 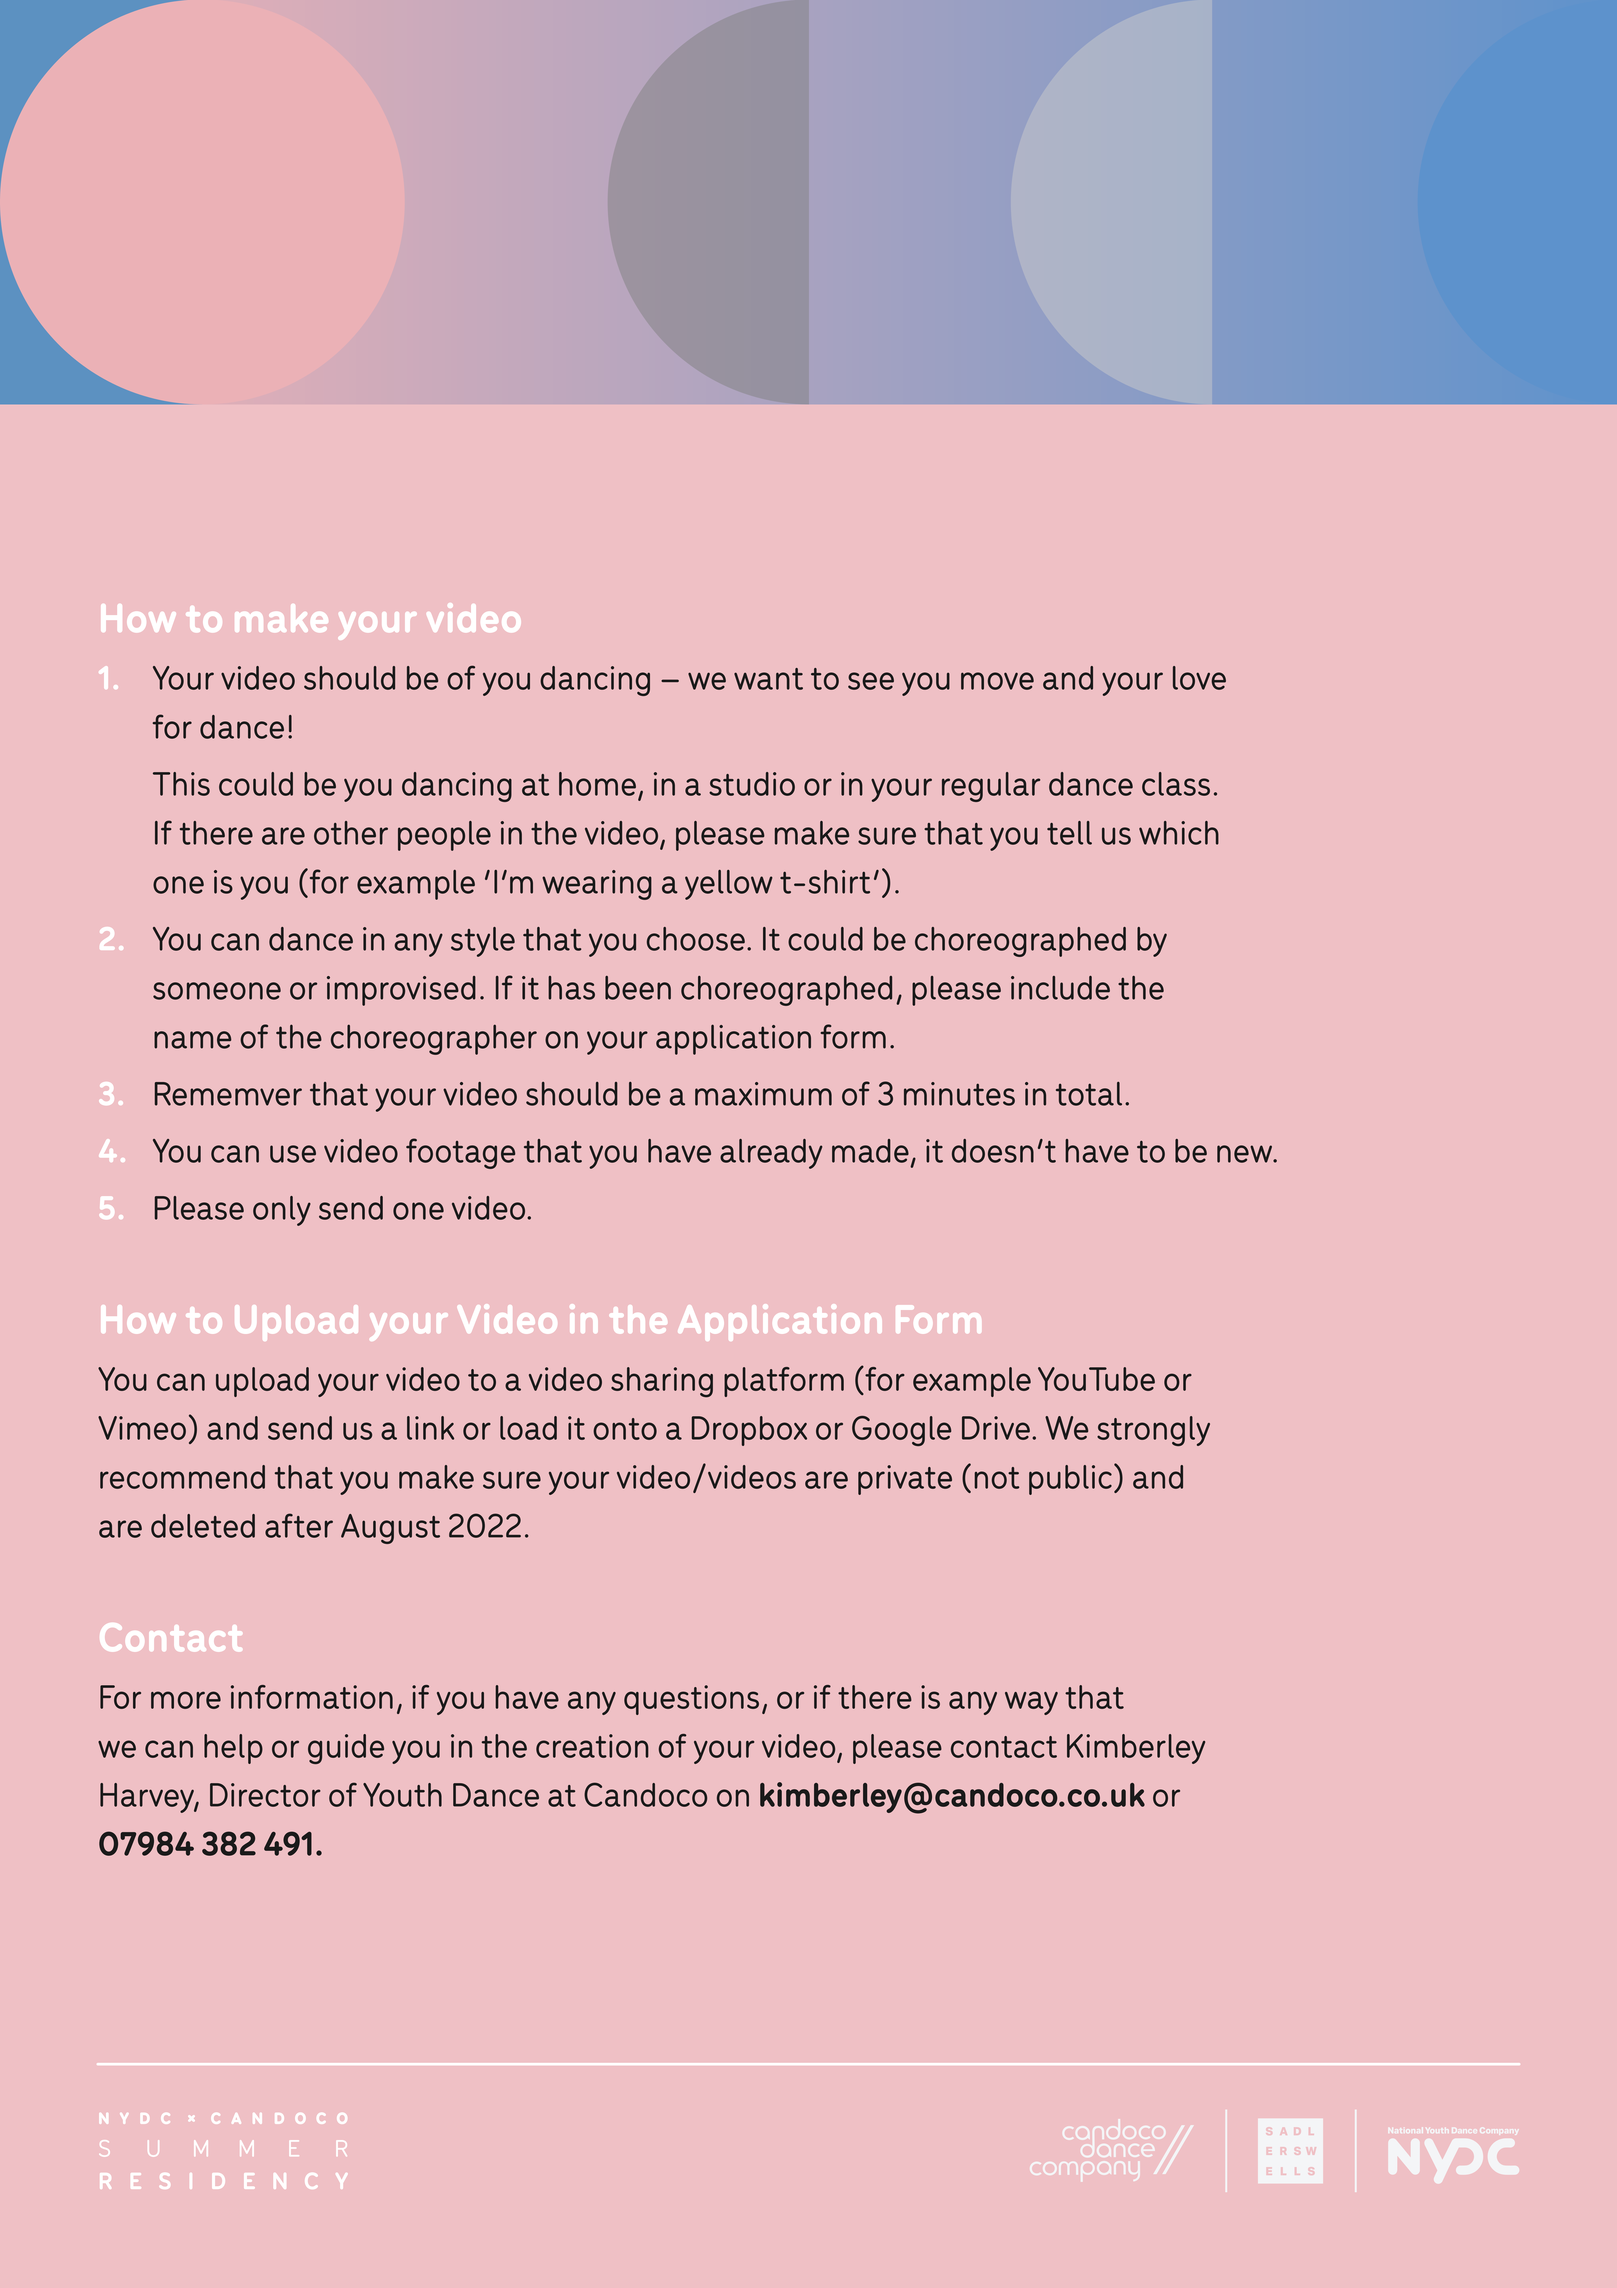 What do you see at coordinates (1031, 1703) in the screenshot?
I see `way` at bounding box center [1031, 1703].
